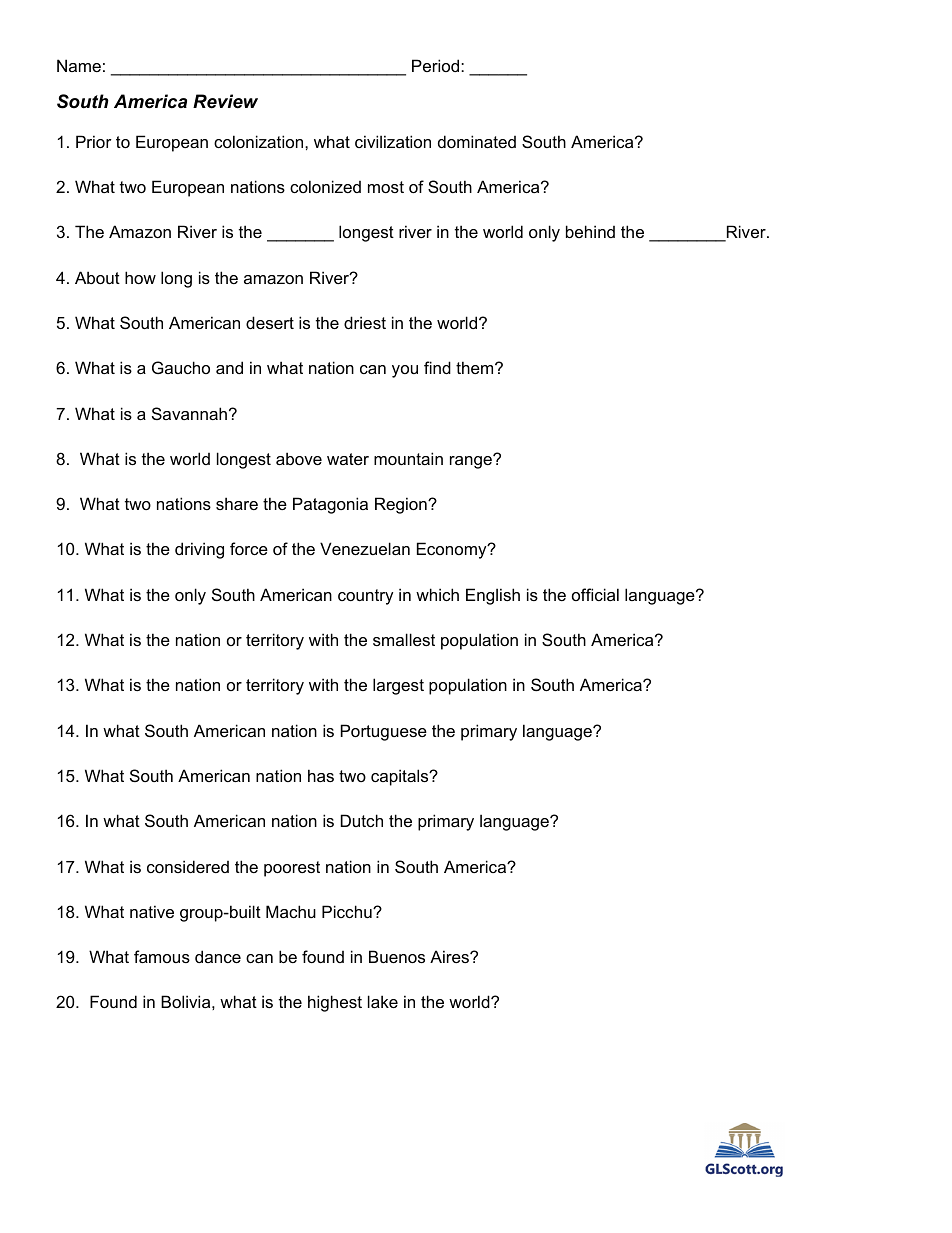 The height and width of the page is (1233, 952). What do you see at coordinates (365, 548) in the page?
I see `Venezuelan` at bounding box center [365, 548].
